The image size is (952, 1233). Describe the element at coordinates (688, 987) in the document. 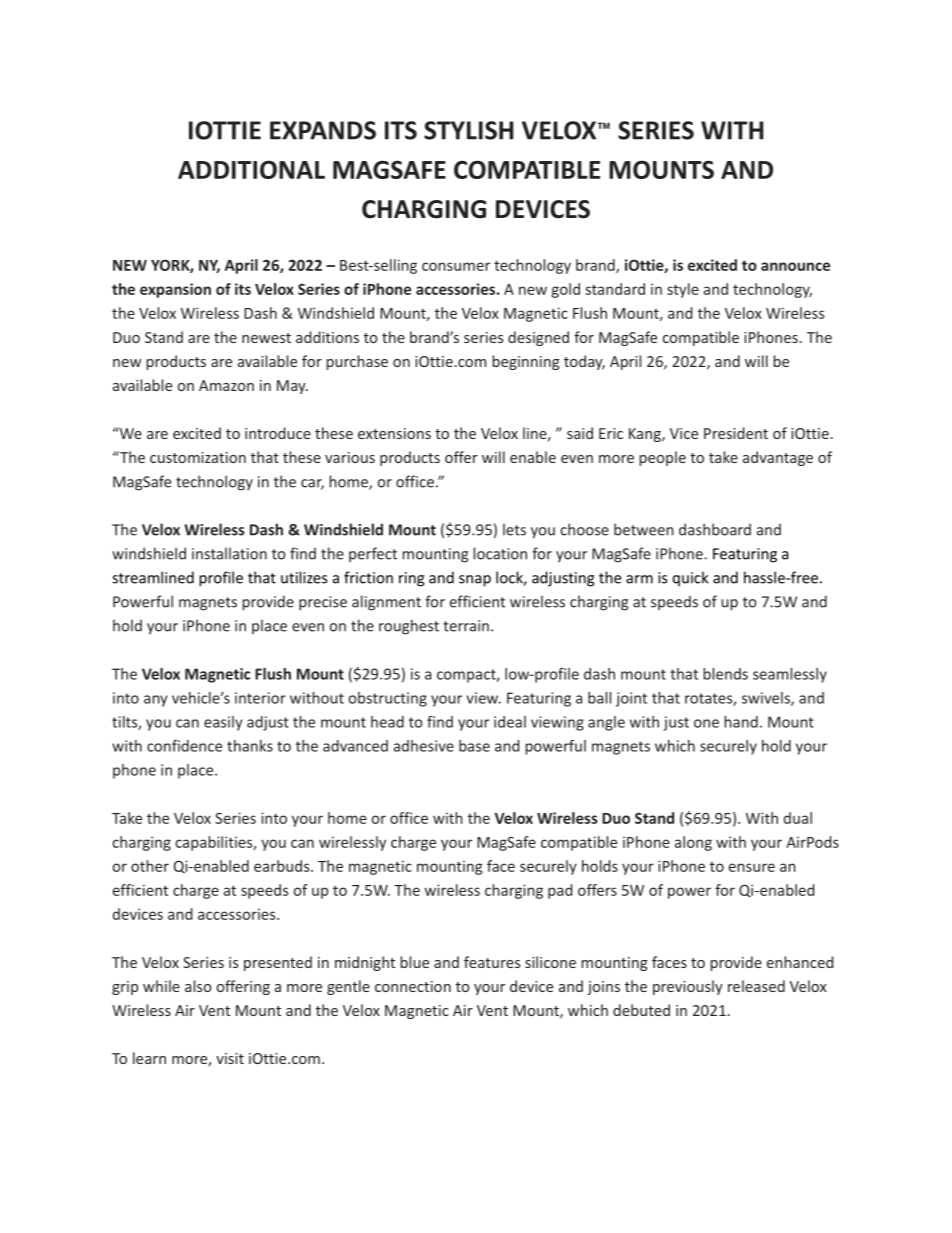

I see `previously` at that location.
